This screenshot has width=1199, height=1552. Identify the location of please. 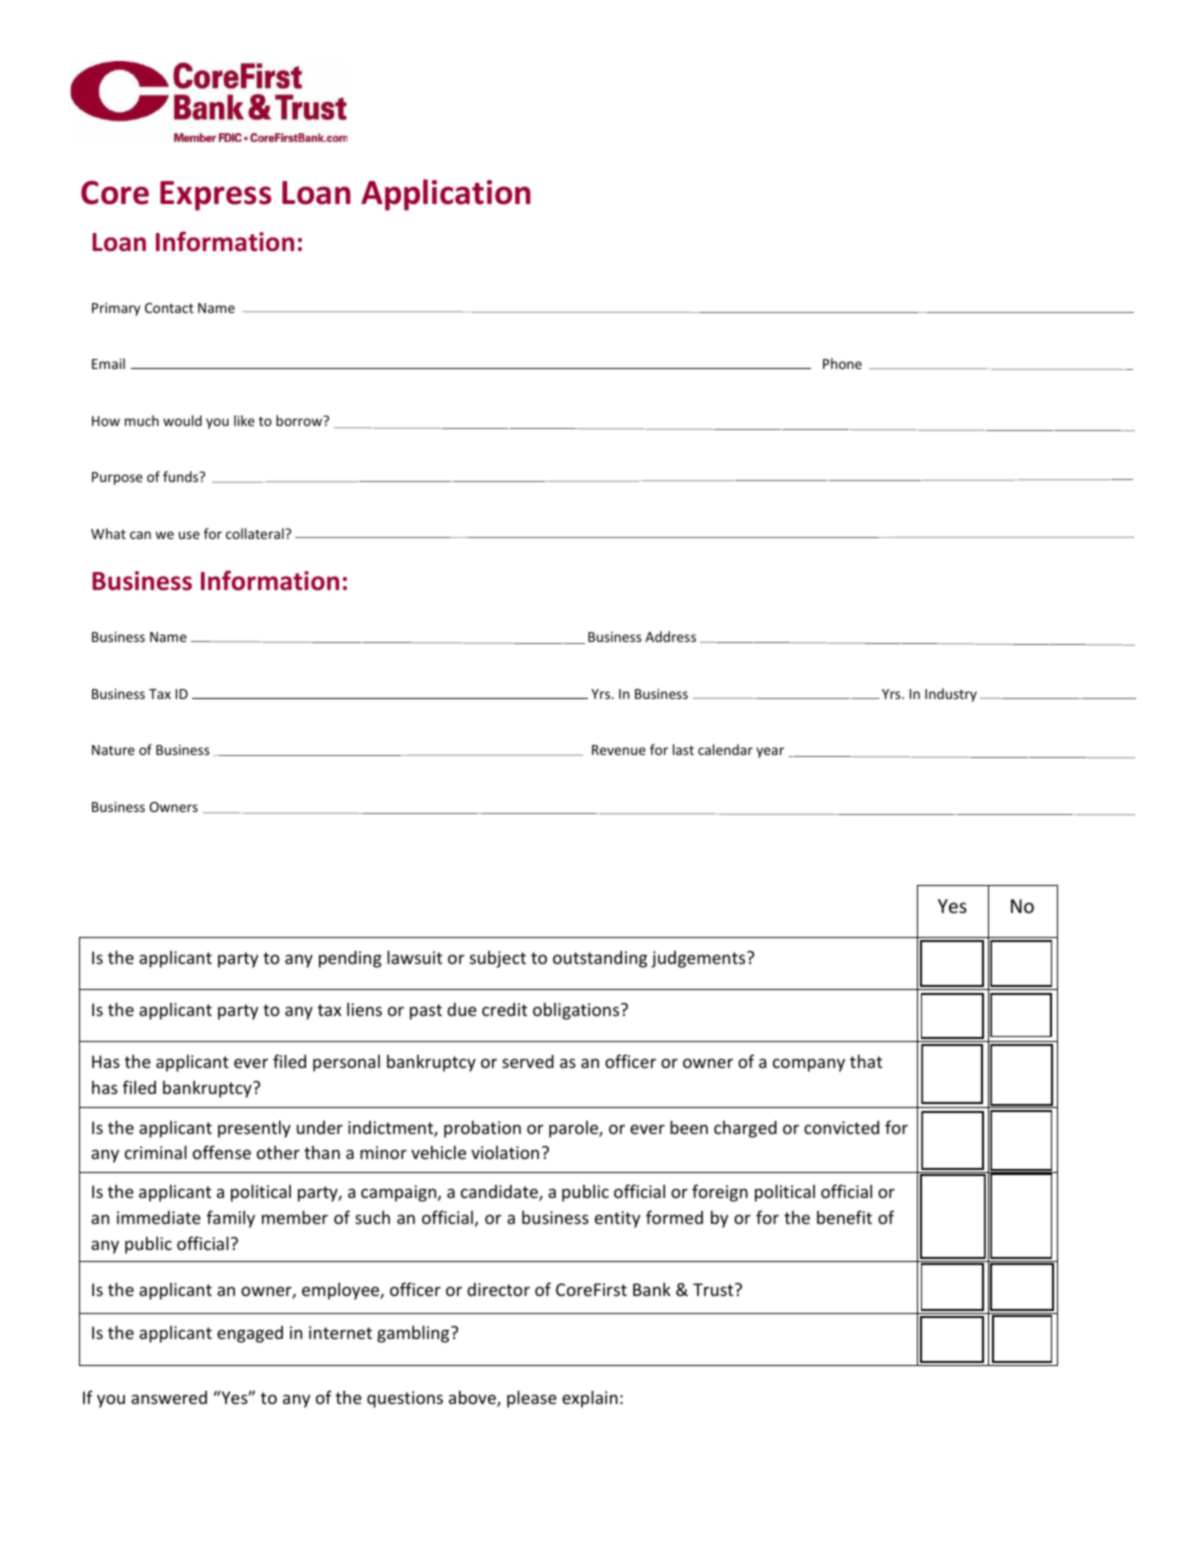
(532, 1399).
